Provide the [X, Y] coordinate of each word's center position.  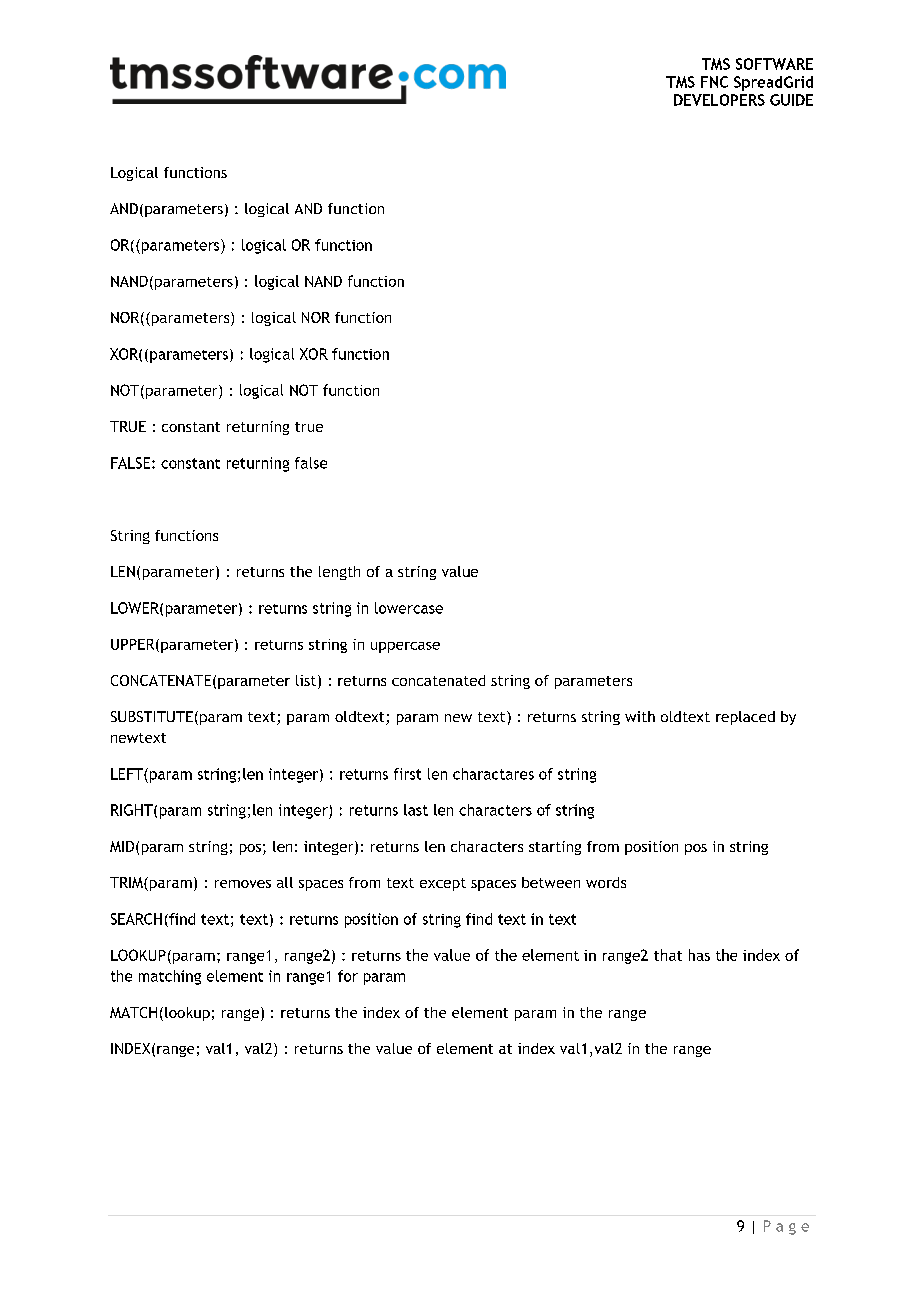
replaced [745, 718]
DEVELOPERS [719, 100]
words [606, 882]
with [640, 716]
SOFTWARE [774, 64]
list [307, 682]
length [339, 573]
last [416, 810]
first [407, 774]
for [348, 976]
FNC [714, 82]
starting [555, 848]
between [551, 882]
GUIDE [791, 100]
